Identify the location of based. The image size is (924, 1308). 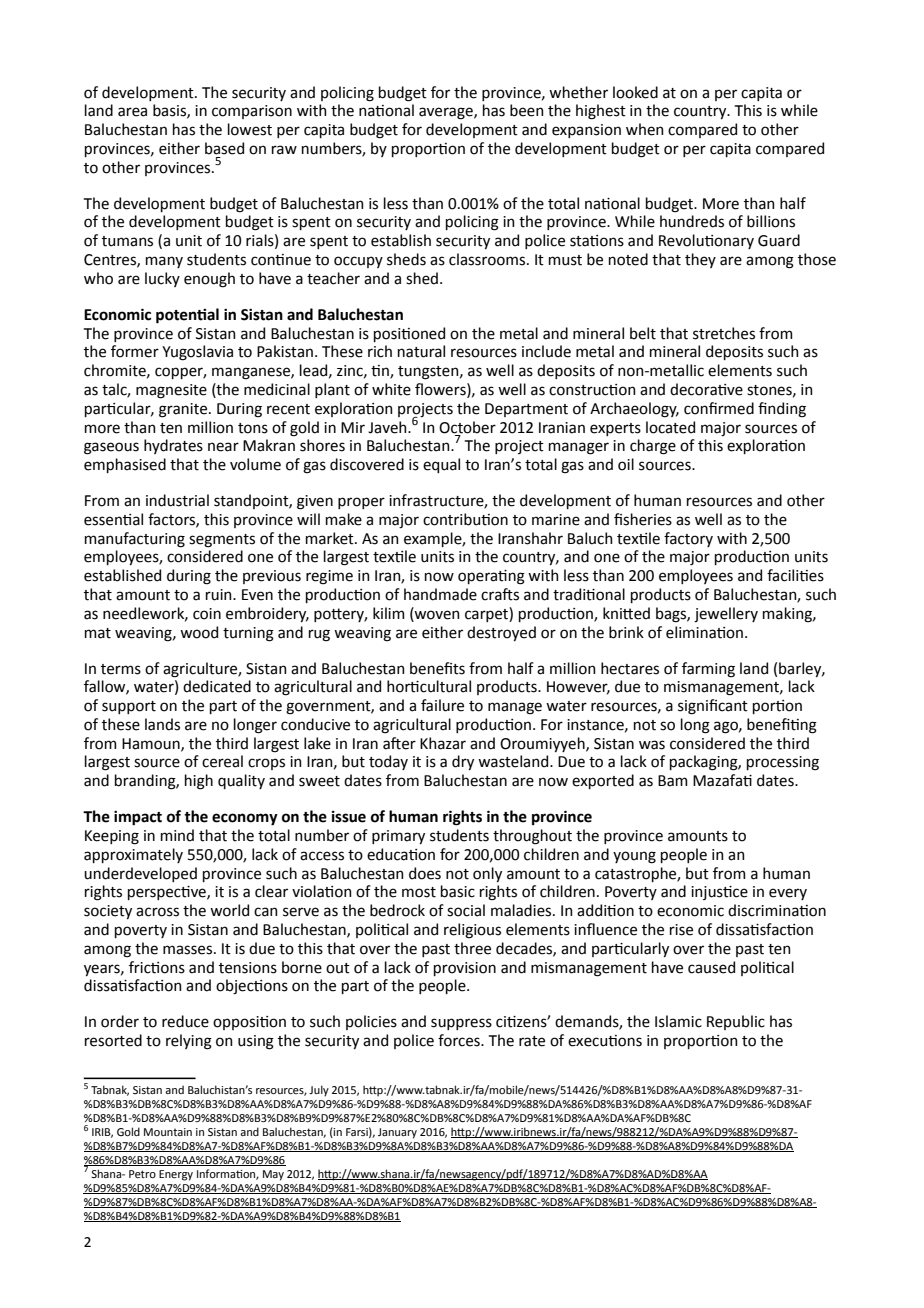
(224, 148).
